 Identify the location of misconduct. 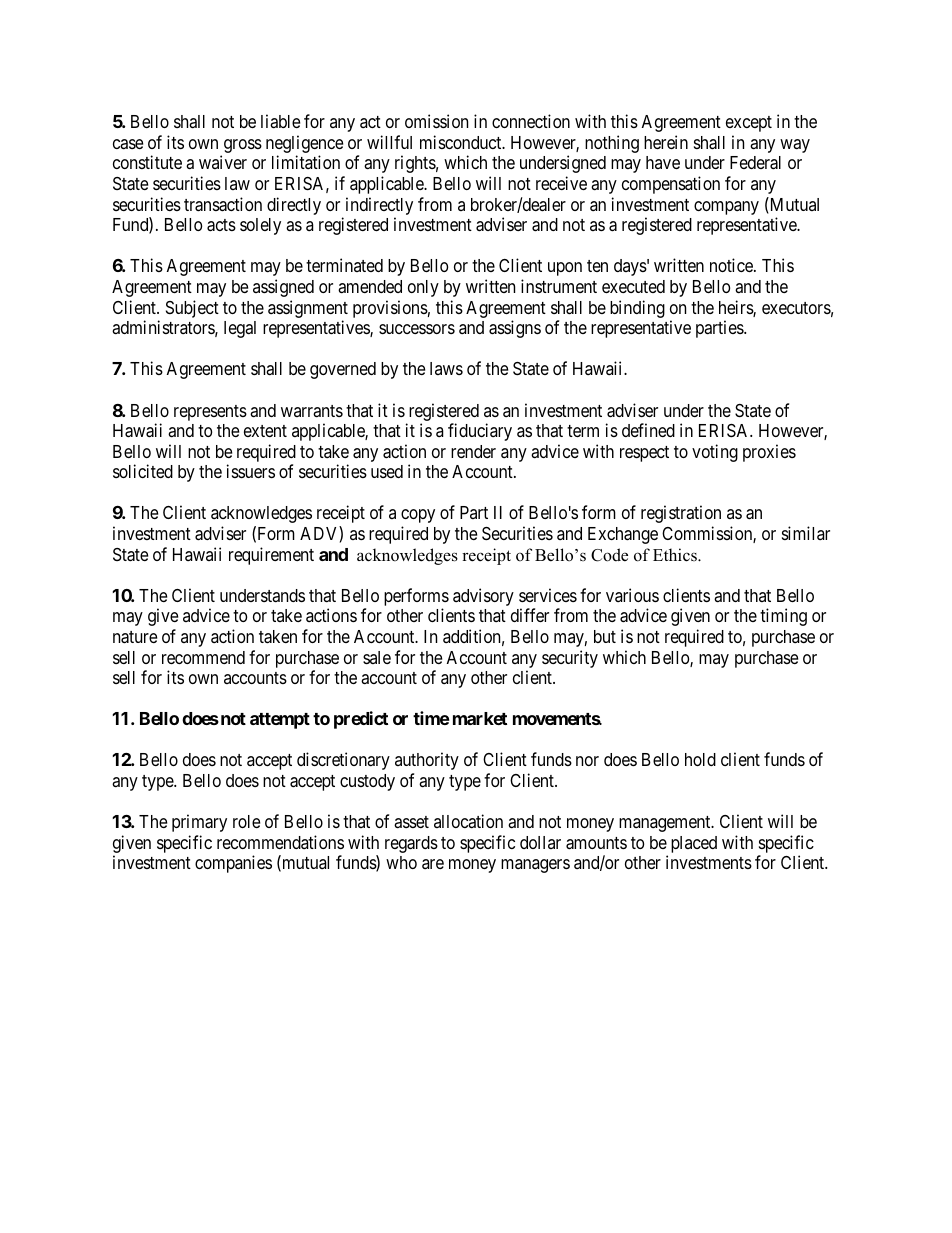
(462, 142).
